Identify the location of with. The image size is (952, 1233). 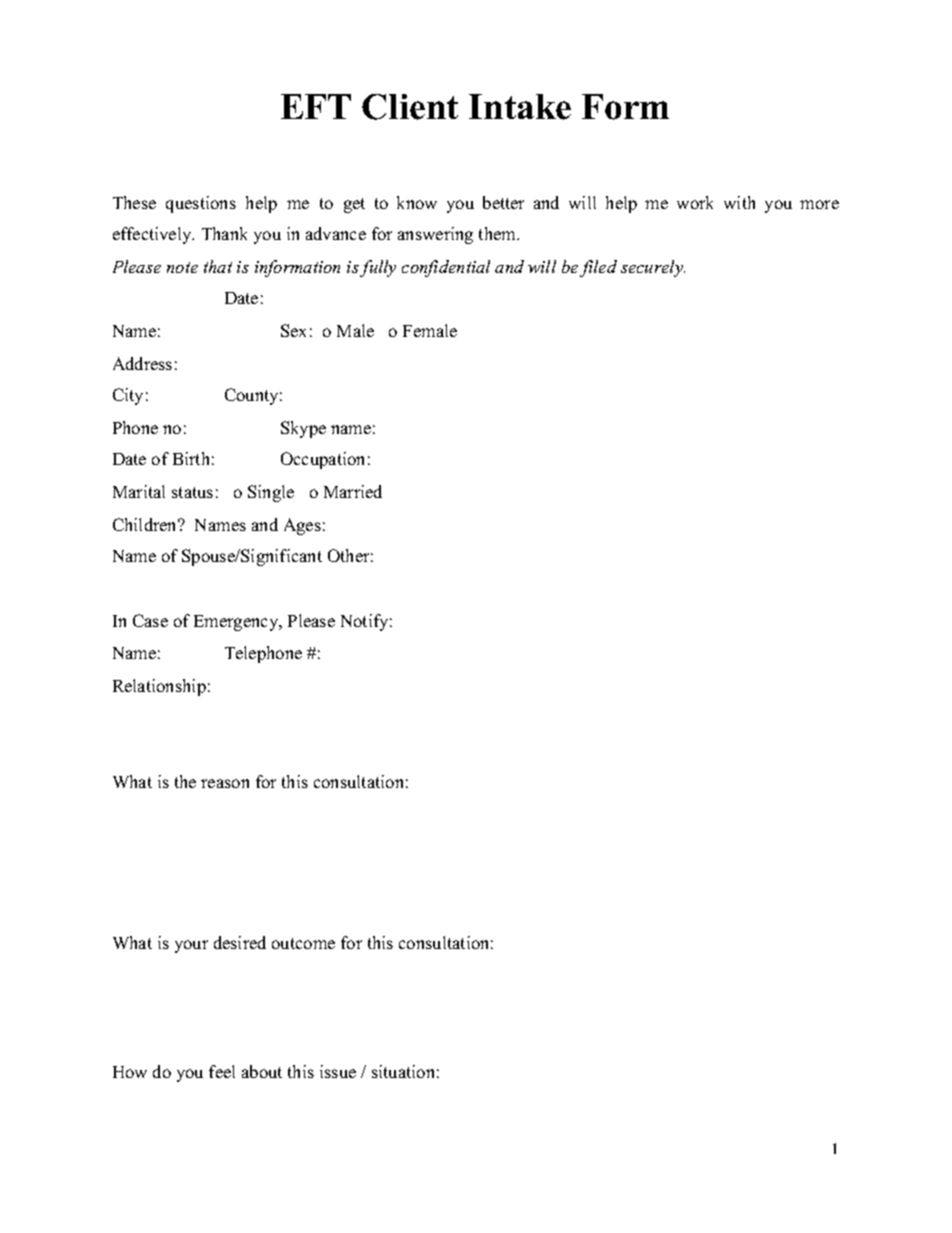
(739, 202).
